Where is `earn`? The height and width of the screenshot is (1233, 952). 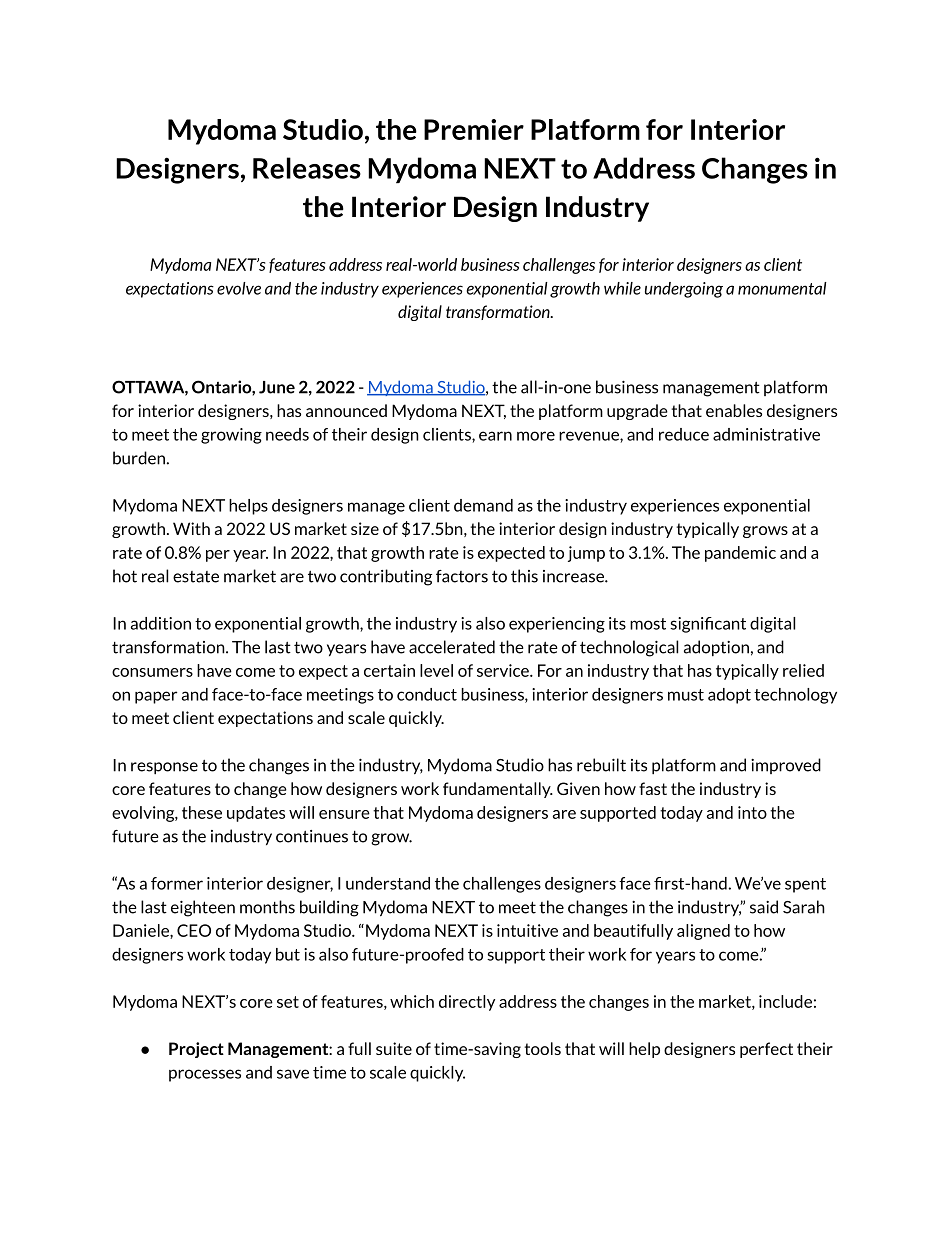 earn is located at coordinates (495, 436).
